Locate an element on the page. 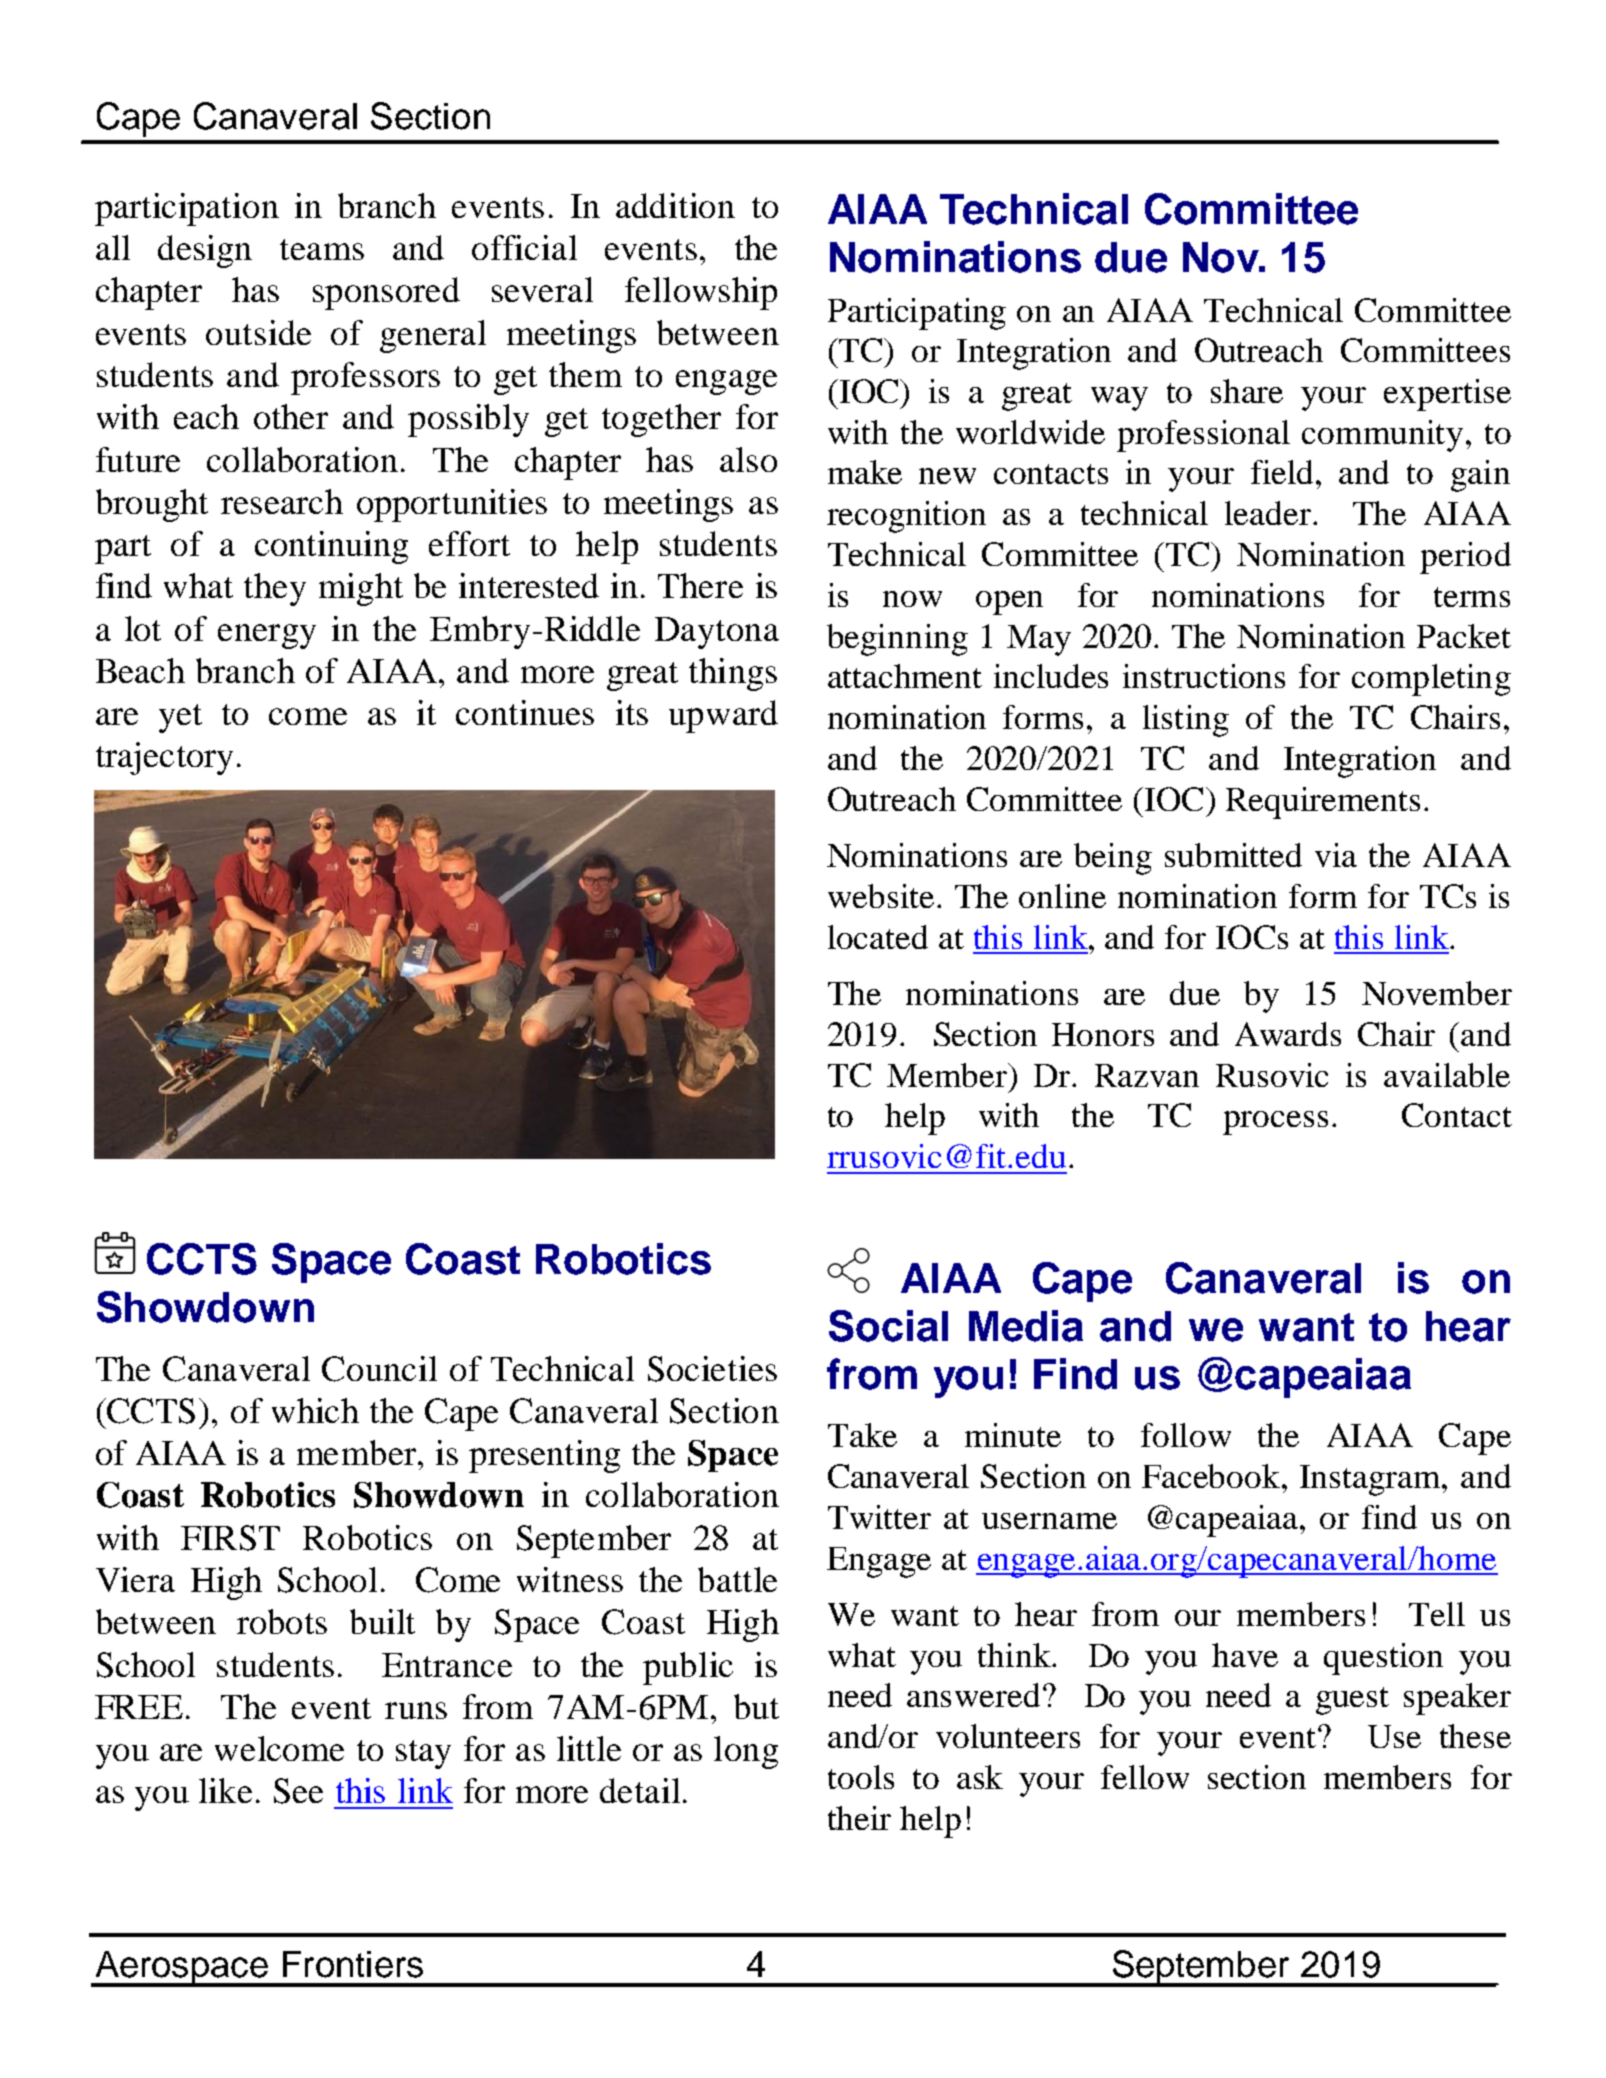  Frontiers is located at coordinates (353, 1964).
